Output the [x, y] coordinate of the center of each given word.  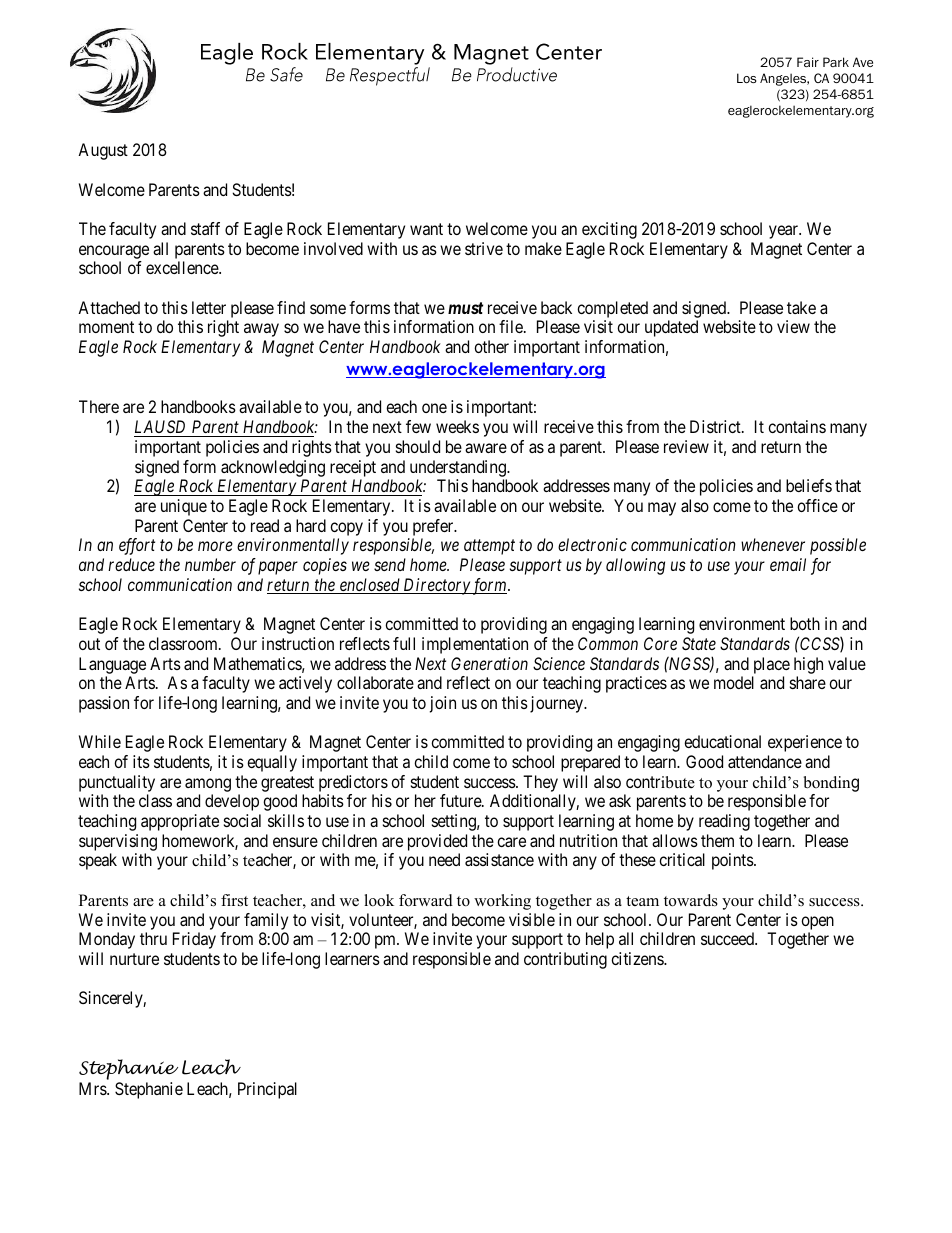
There [99, 406]
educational [722, 741]
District [716, 426]
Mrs [93, 1088]
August [103, 151]
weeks [457, 426]
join [443, 704]
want [426, 229]
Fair [808, 62]
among [208, 785]
